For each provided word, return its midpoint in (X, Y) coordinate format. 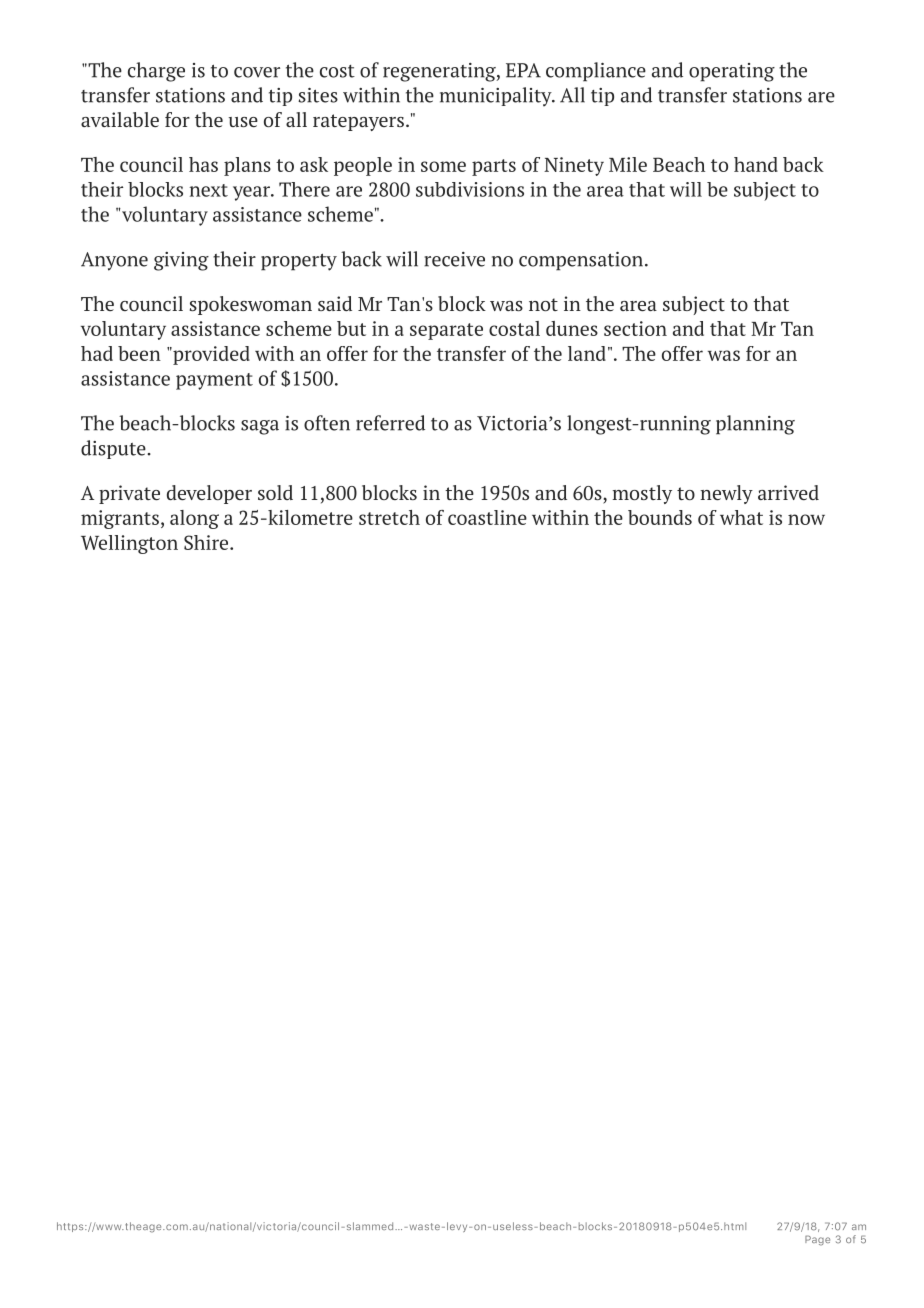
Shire (207, 542)
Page (817, 1240)
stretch (389, 517)
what (741, 517)
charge (156, 72)
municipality (497, 97)
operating (732, 72)
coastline (487, 517)
